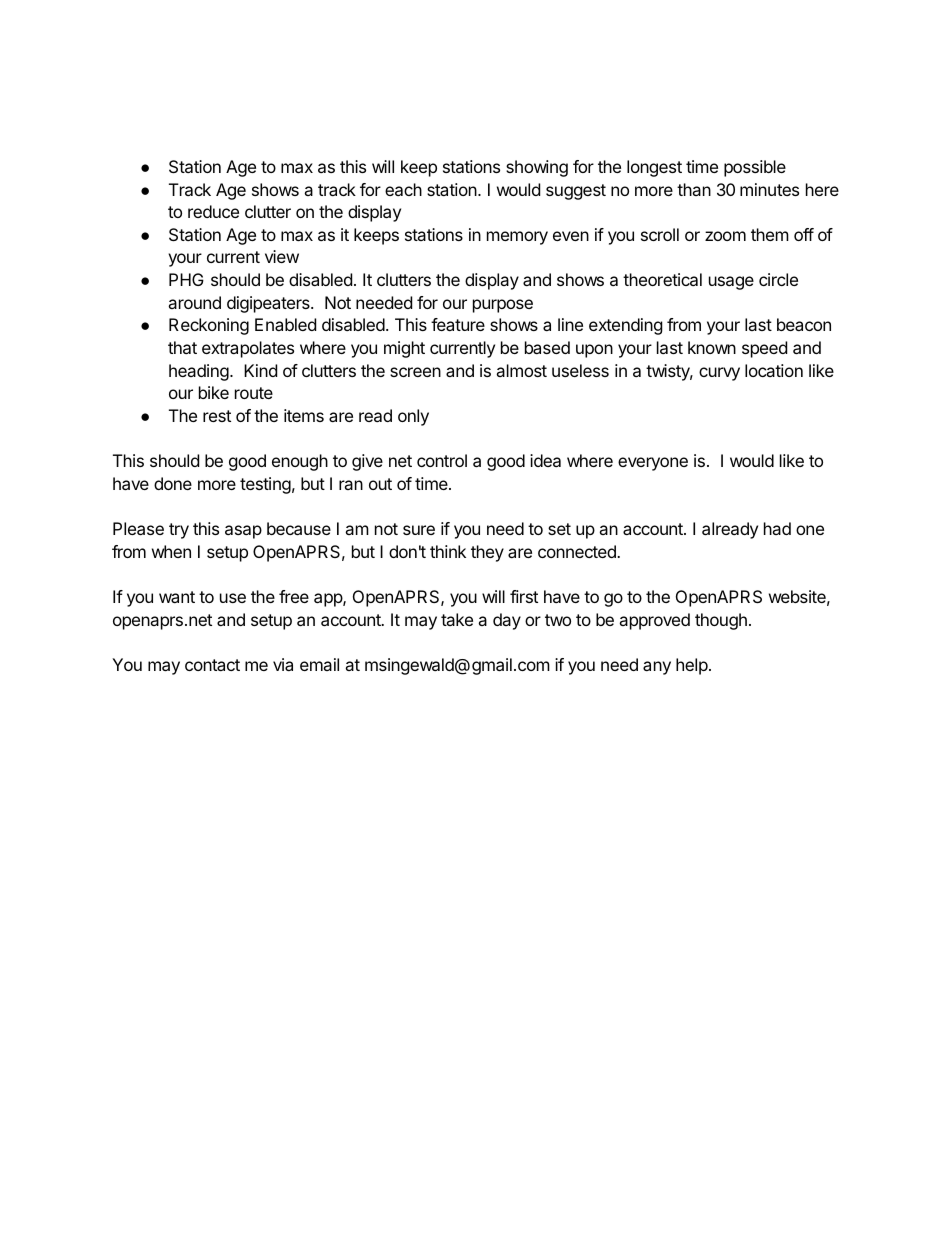 This screenshot has height=1233, width=952. Describe the element at coordinates (213, 211) in the screenshot. I see `reduce` at that location.
